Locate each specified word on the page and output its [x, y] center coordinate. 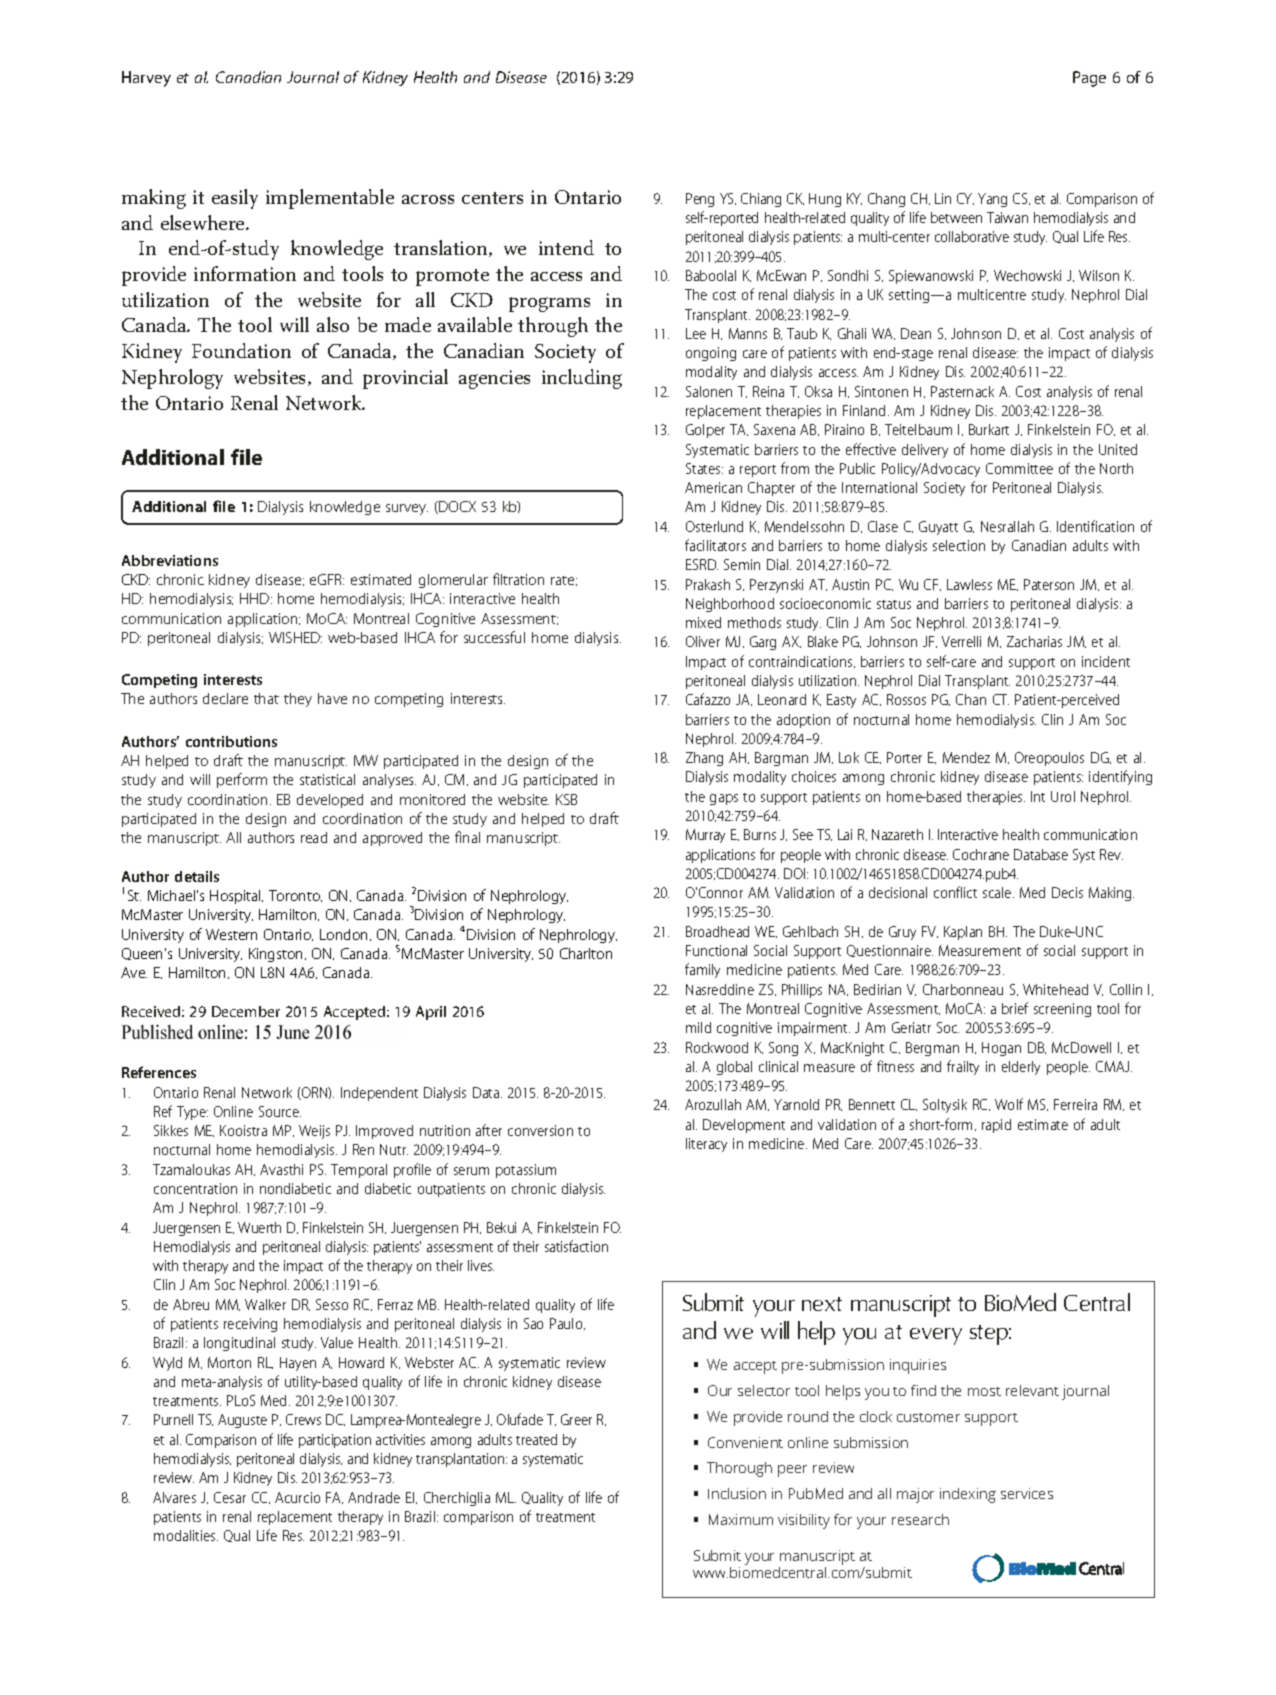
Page [1089, 79]
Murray [705, 836]
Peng [700, 200]
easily [235, 199]
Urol [1063, 796]
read [314, 837]
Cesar [230, 1497]
